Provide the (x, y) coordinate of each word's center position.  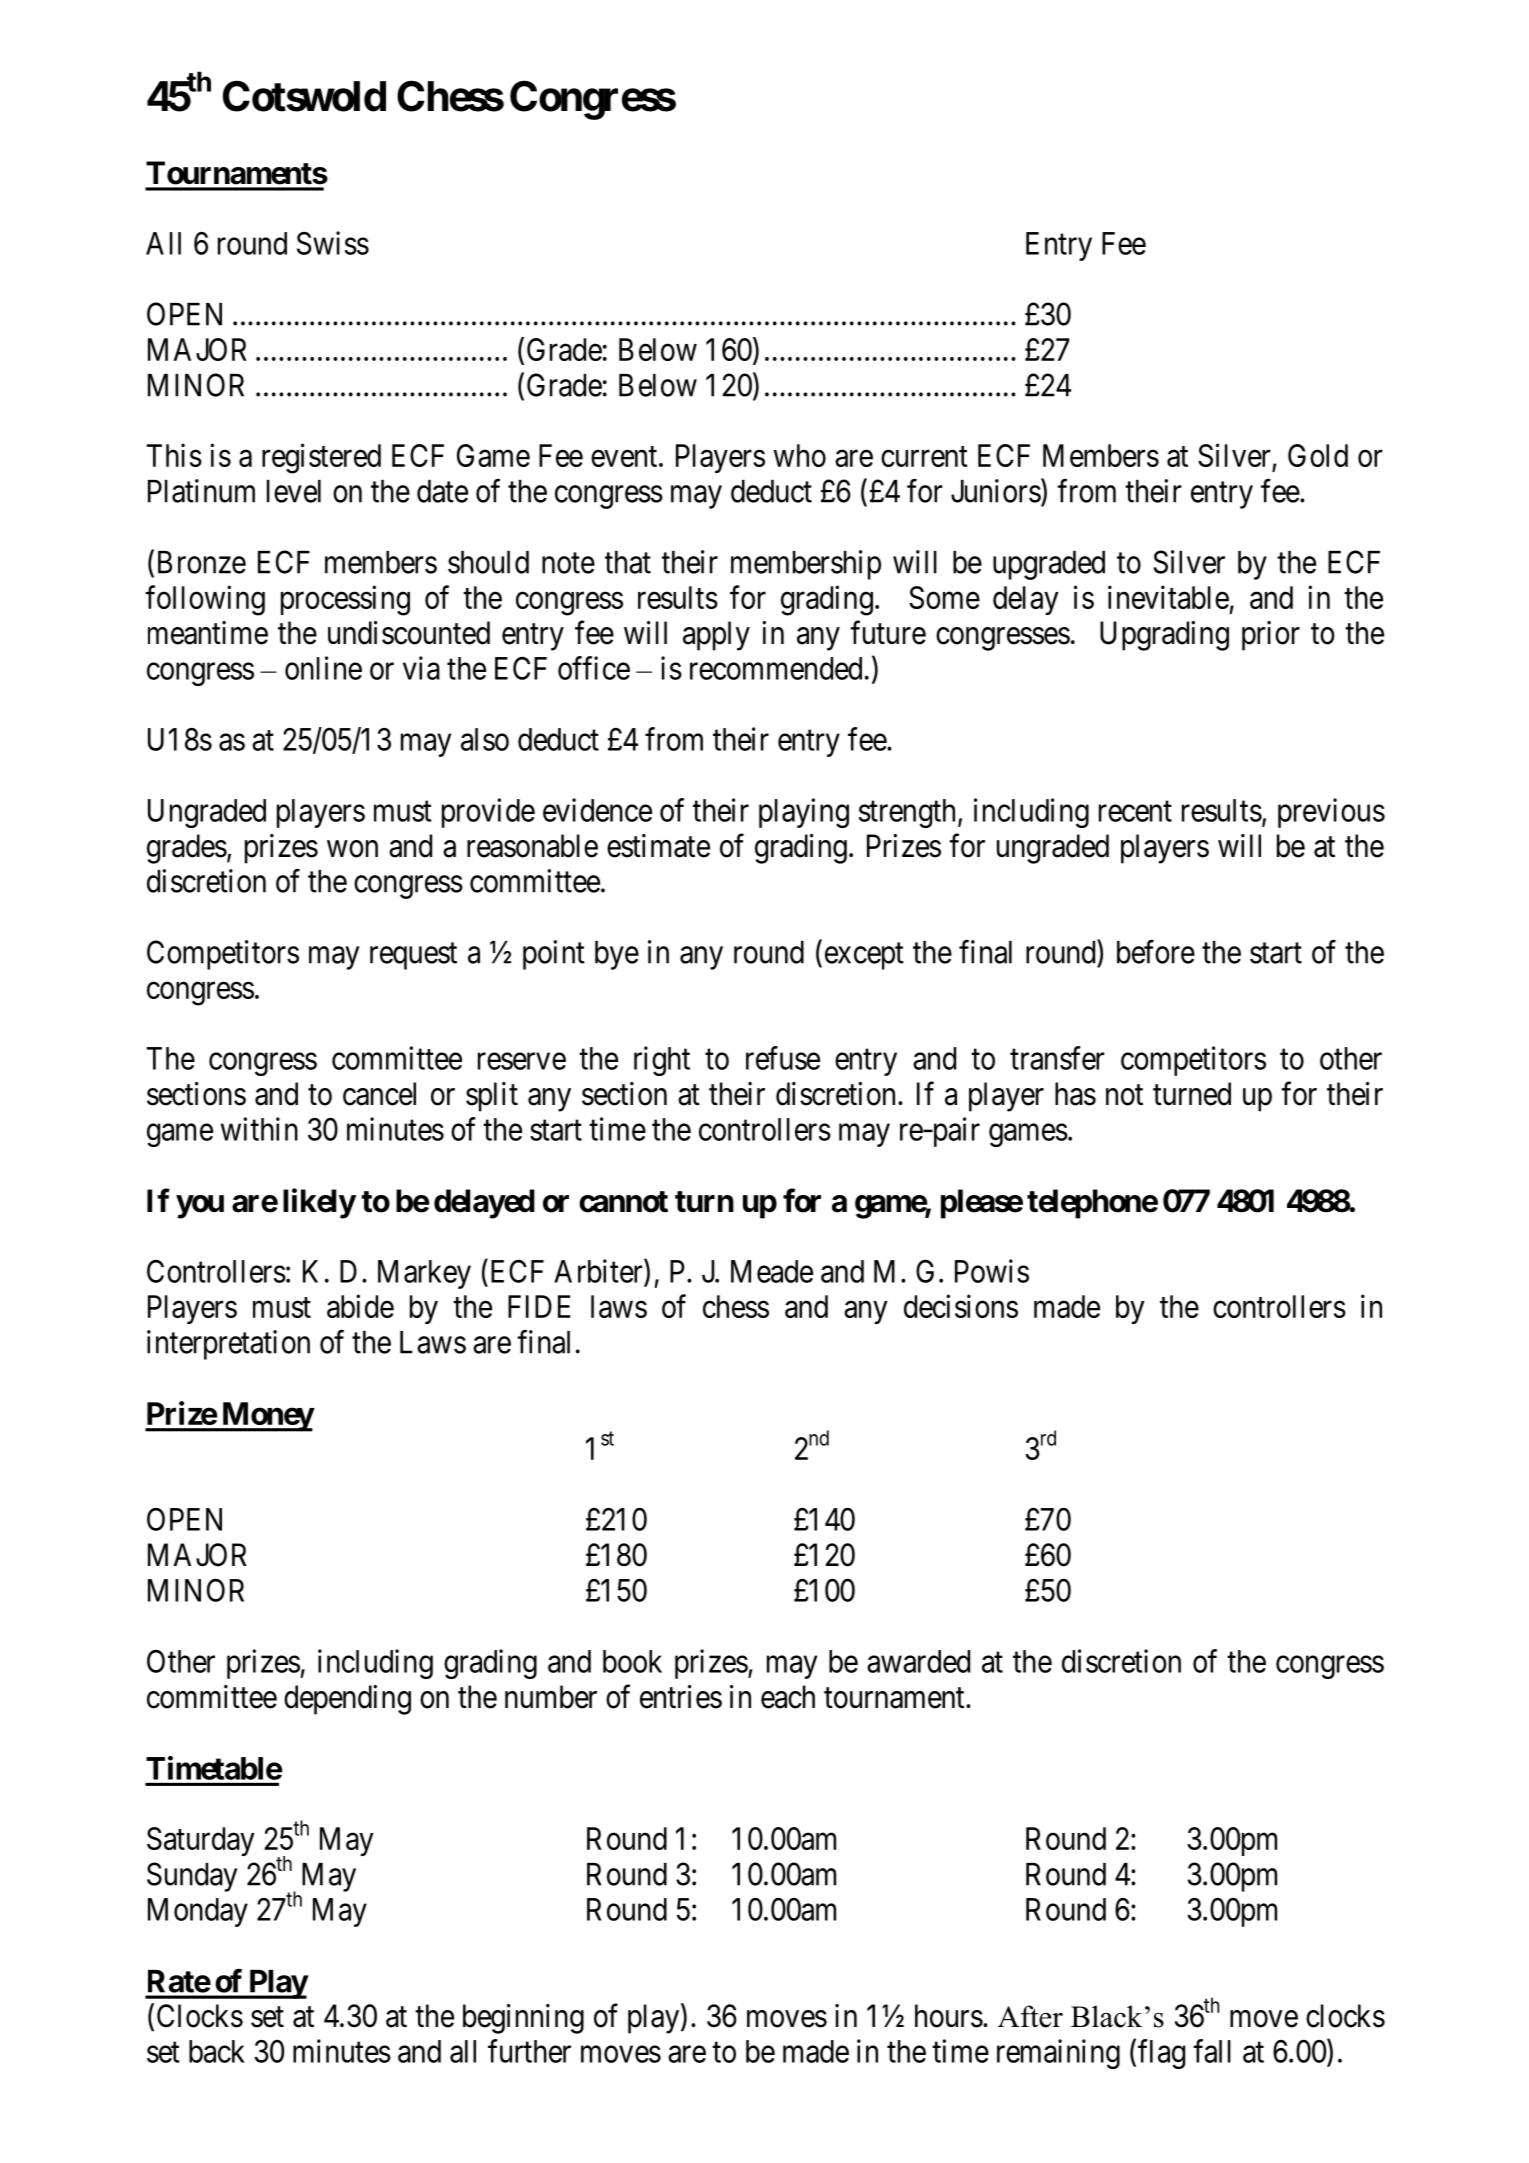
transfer (1057, 1058)
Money (266, 1417)
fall (1212, 2051)
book (632, 1661)
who (800, 455)
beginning (523, 2019)
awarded (918, 1661)
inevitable (1168, 597)
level (294, 491)
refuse (783, 1058)
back (217, 2051)
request (413, 956)
